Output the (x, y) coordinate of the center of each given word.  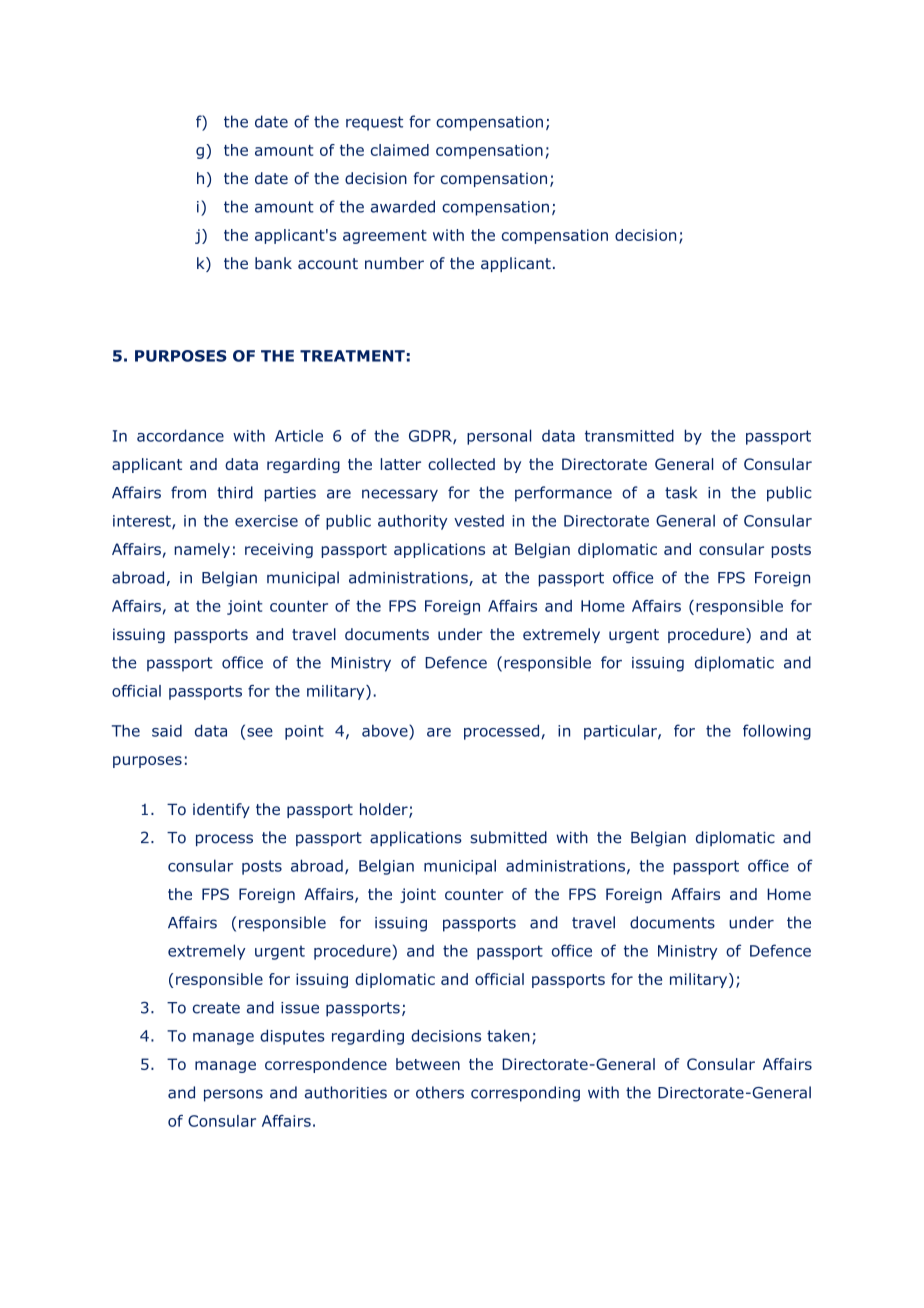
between (428, 1064)
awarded (403, 206)
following (777, 732)
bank (273, 263)
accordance (180, 435)
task (681, 492)
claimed (400, 150)
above (386, 731)
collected (461, 464)
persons (233, 1095)
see (260, 732)
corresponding (525, 1094)
